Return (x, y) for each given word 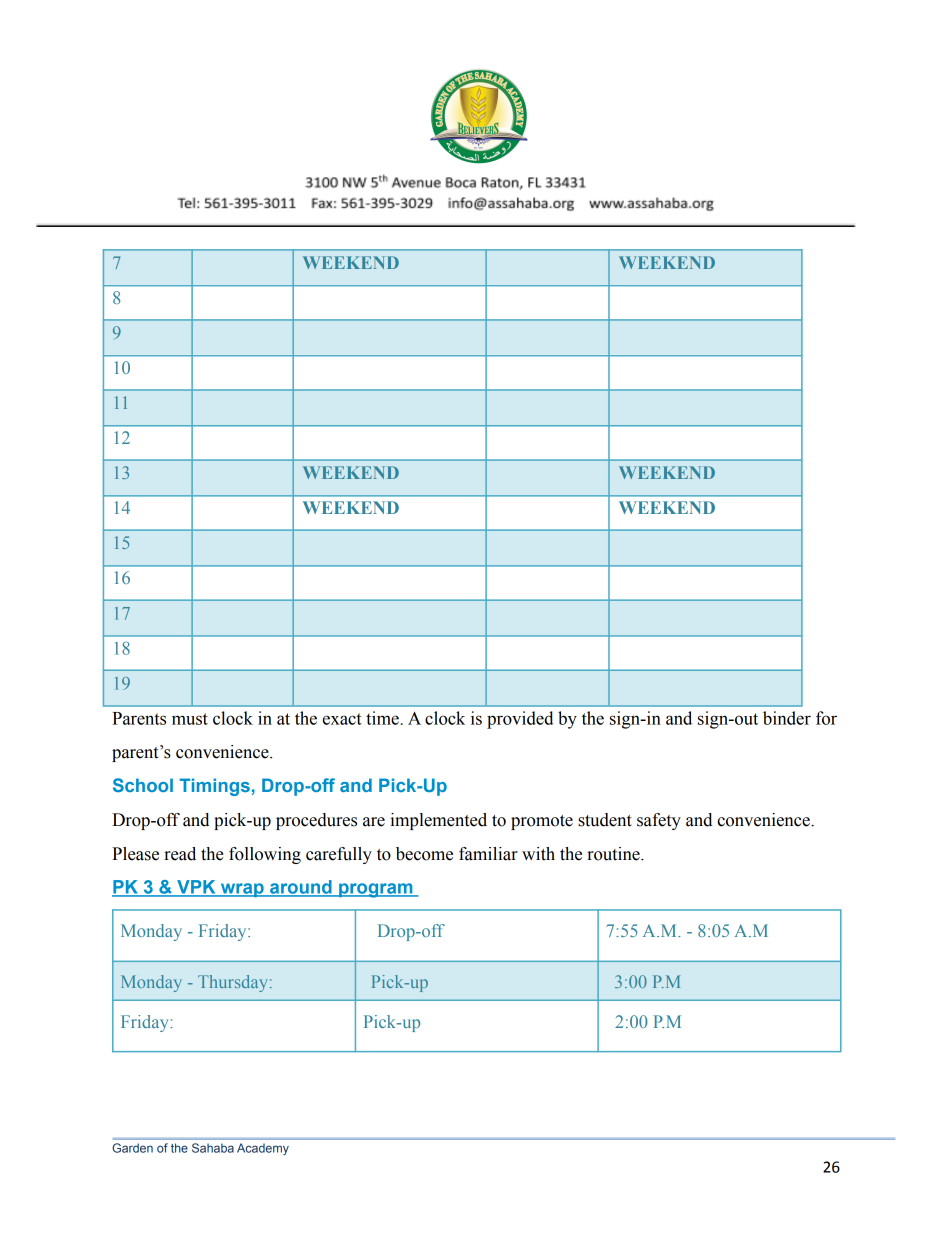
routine (614, 854)
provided (520, 720)
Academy (263, 1149)
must (190, 719)
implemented (438, 821)
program (376, 890)
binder (787, 718)
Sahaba (213, 1148)
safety (659, 821)
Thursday (232, 983)
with (538, 854)
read (180, 854)
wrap (242, 890)
